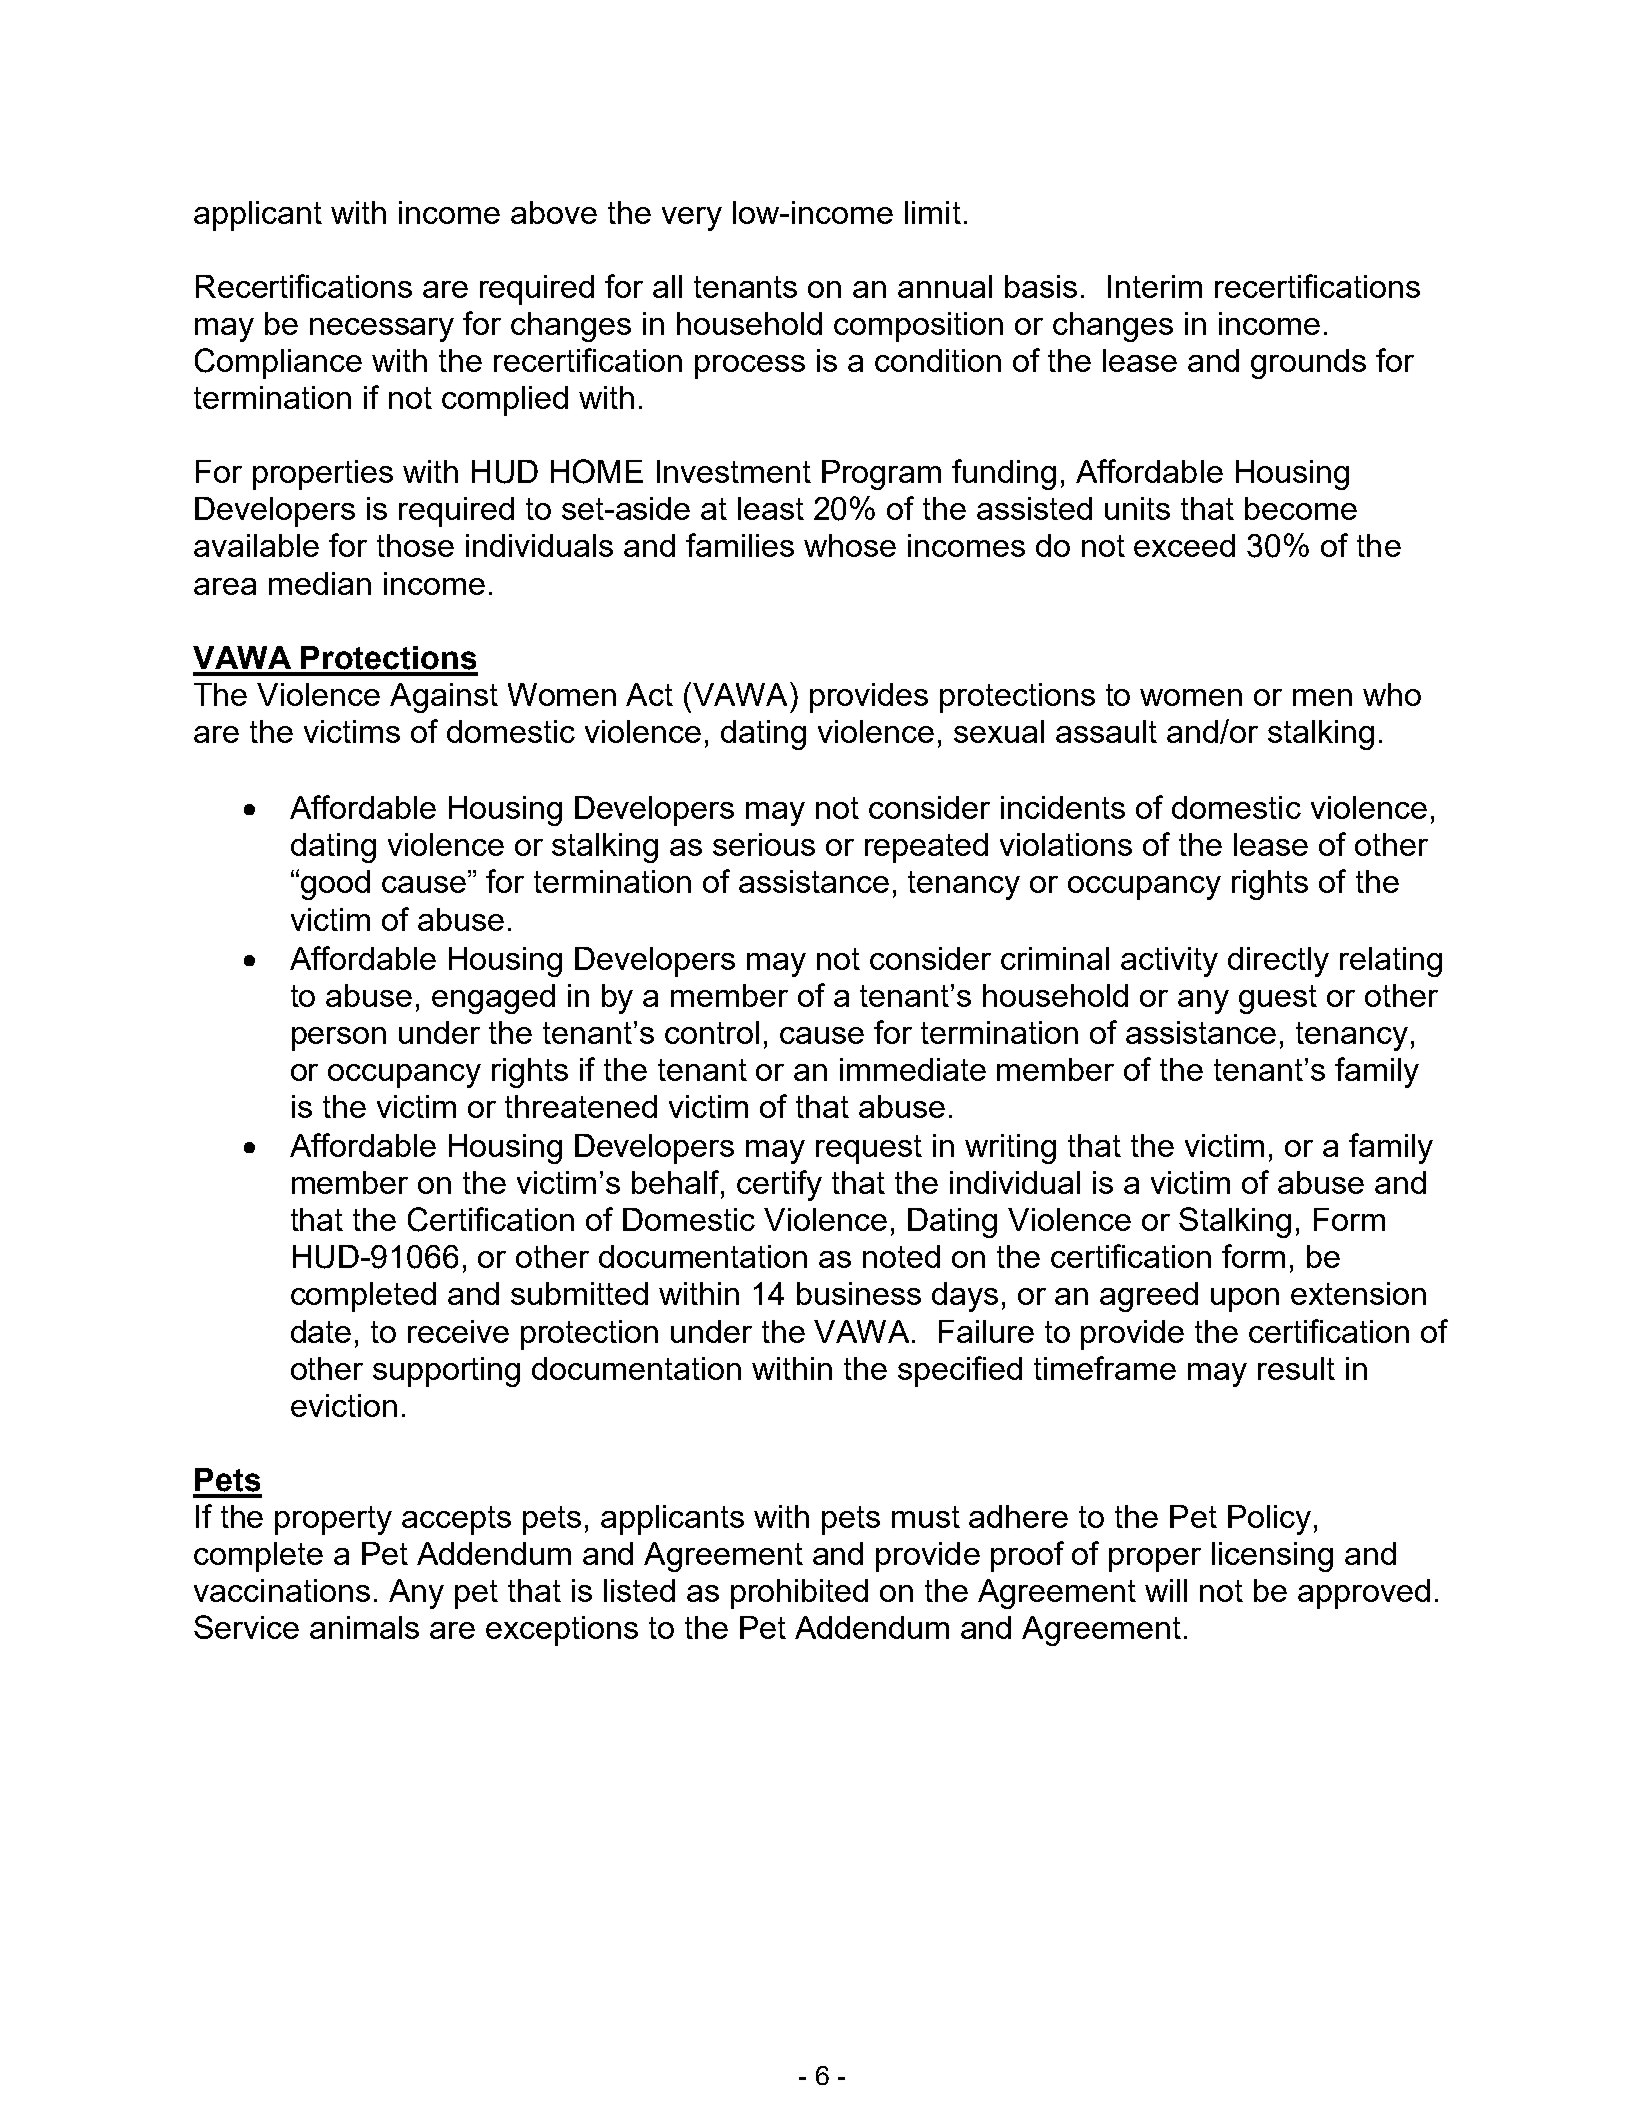 The image size is (1644, 2128). What do you see at coordinates (1155, 286) in the screenshot?
I see `Interim` at bounding box center [1155, 286].
